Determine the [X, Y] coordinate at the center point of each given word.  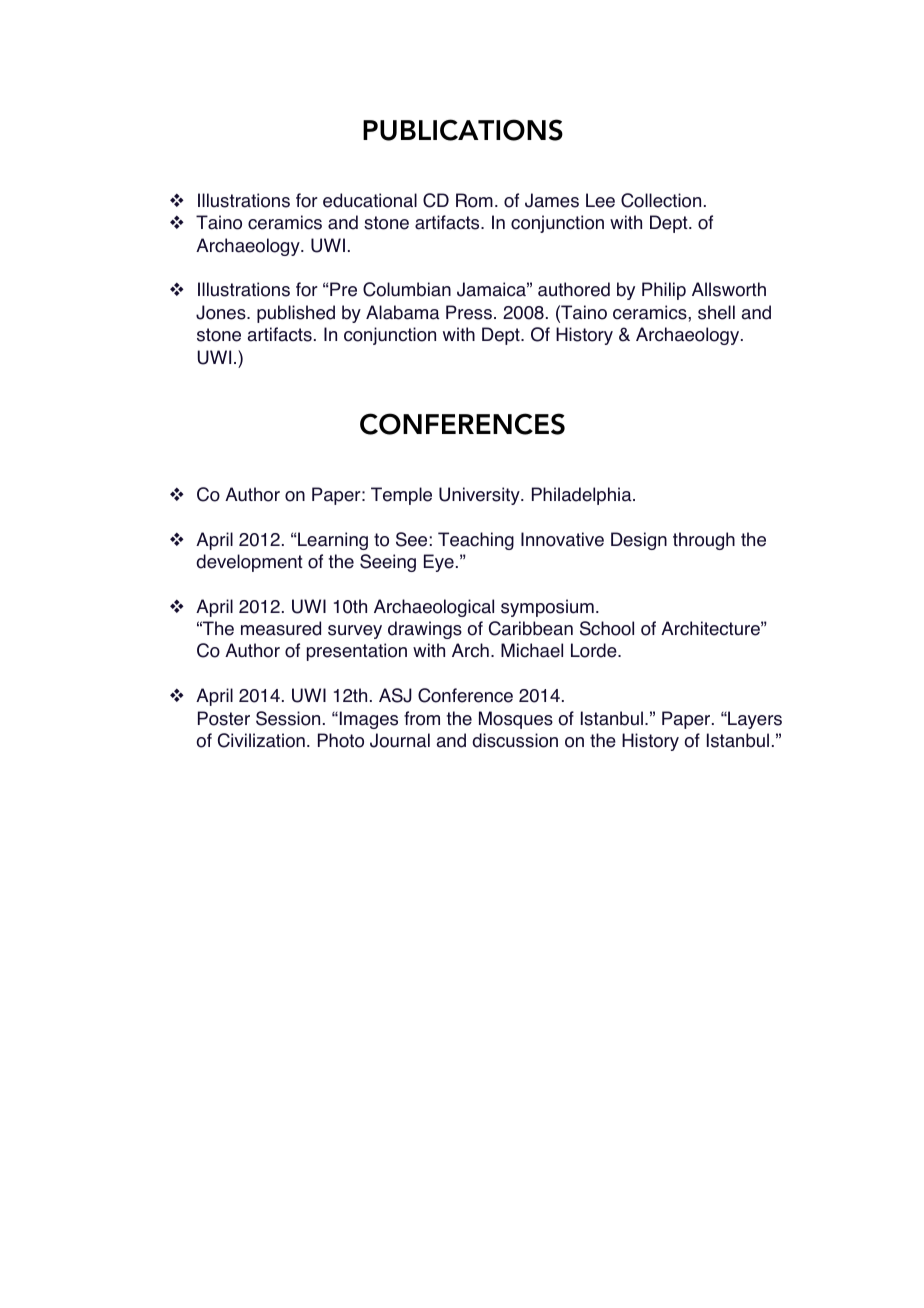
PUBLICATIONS [463, 130]
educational [370, 200]
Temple [401, 496]
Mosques [516, 720]
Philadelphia [583, 496]
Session [288, 718]
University [480, 496]
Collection [661, 200]
